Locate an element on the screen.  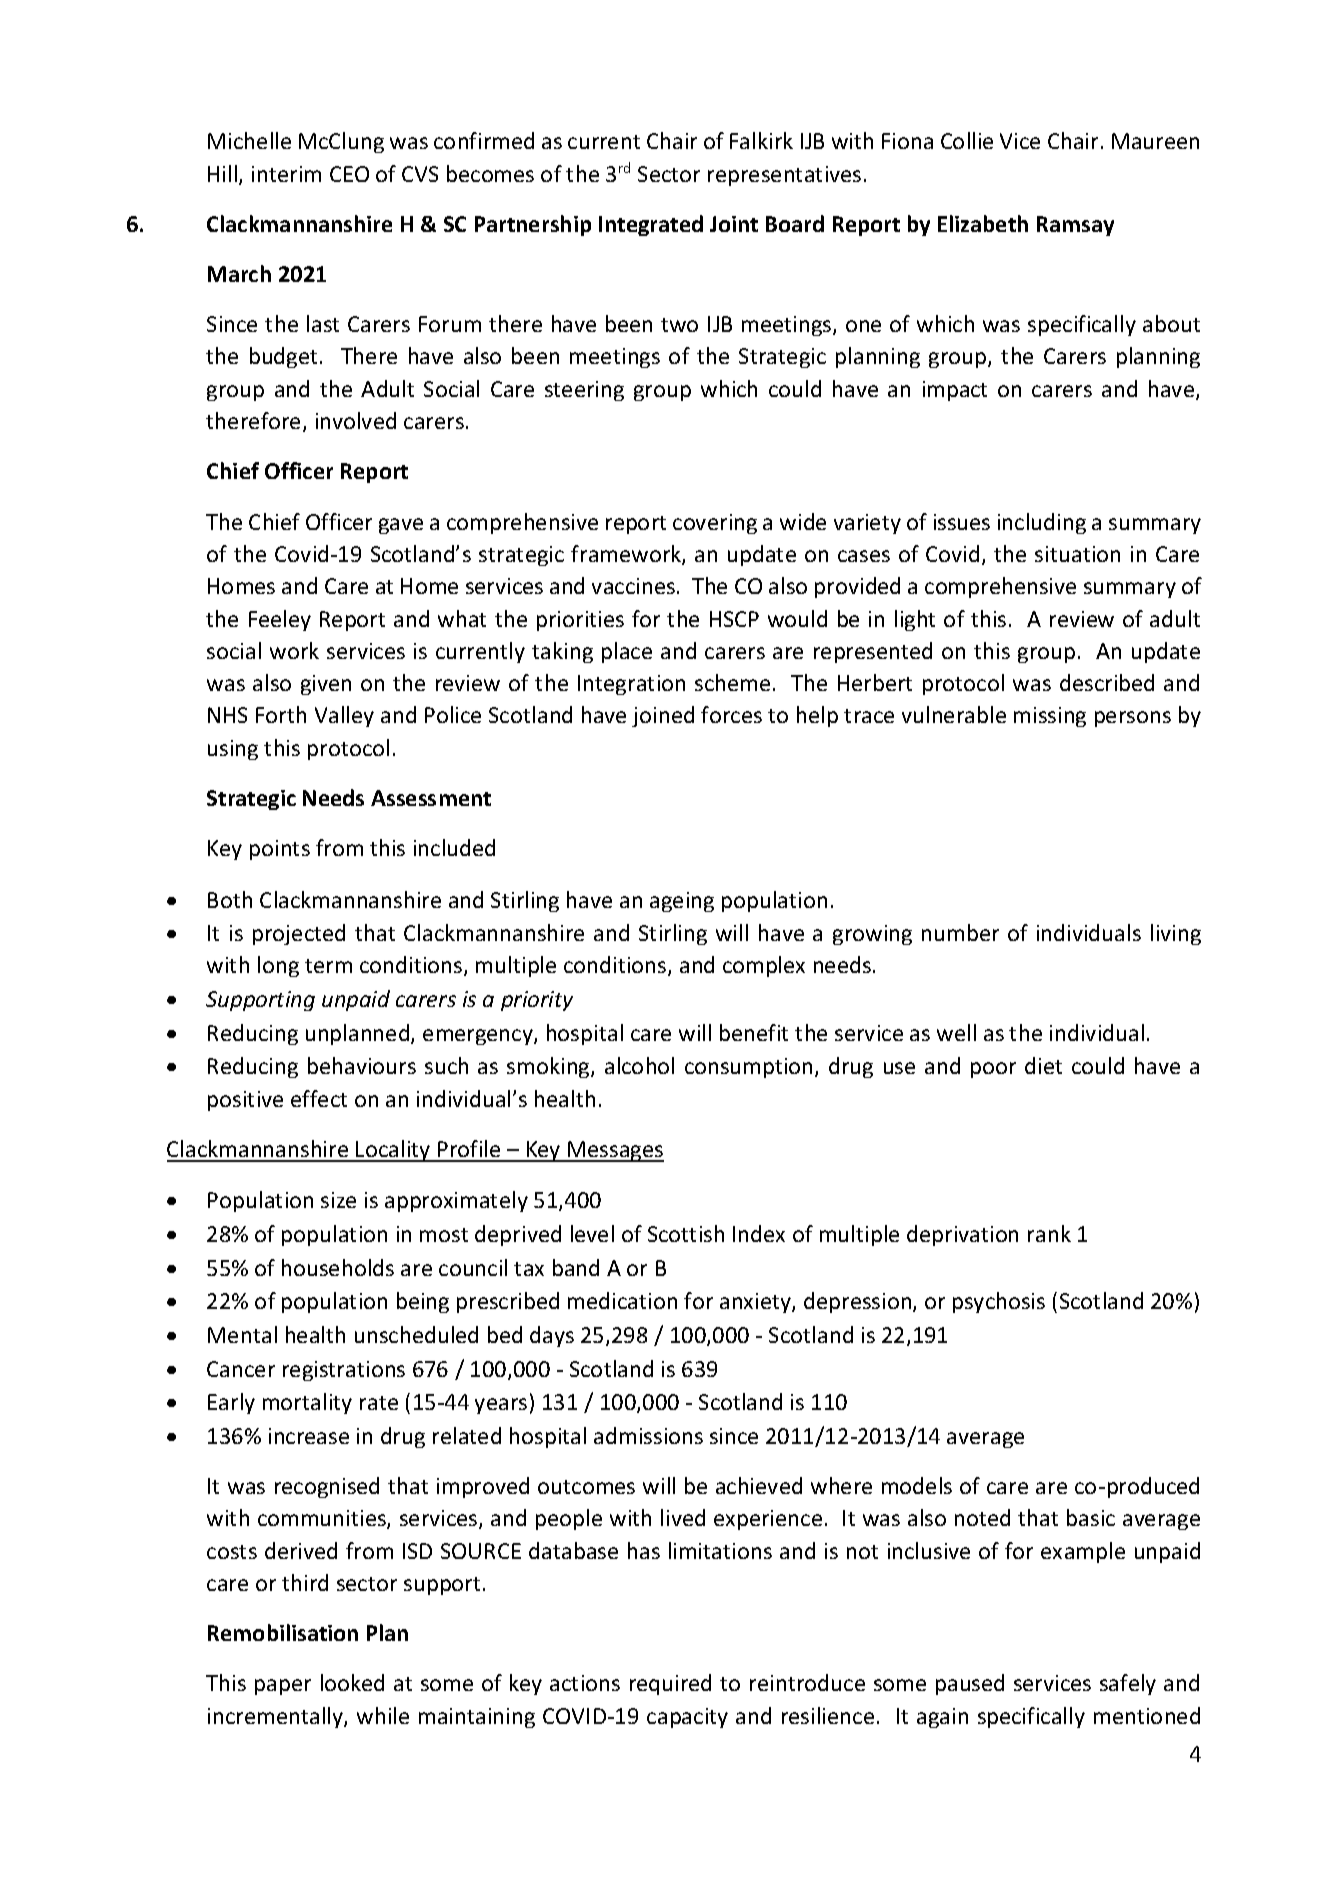
Ramsay is located at coordinates (1075, 226).
